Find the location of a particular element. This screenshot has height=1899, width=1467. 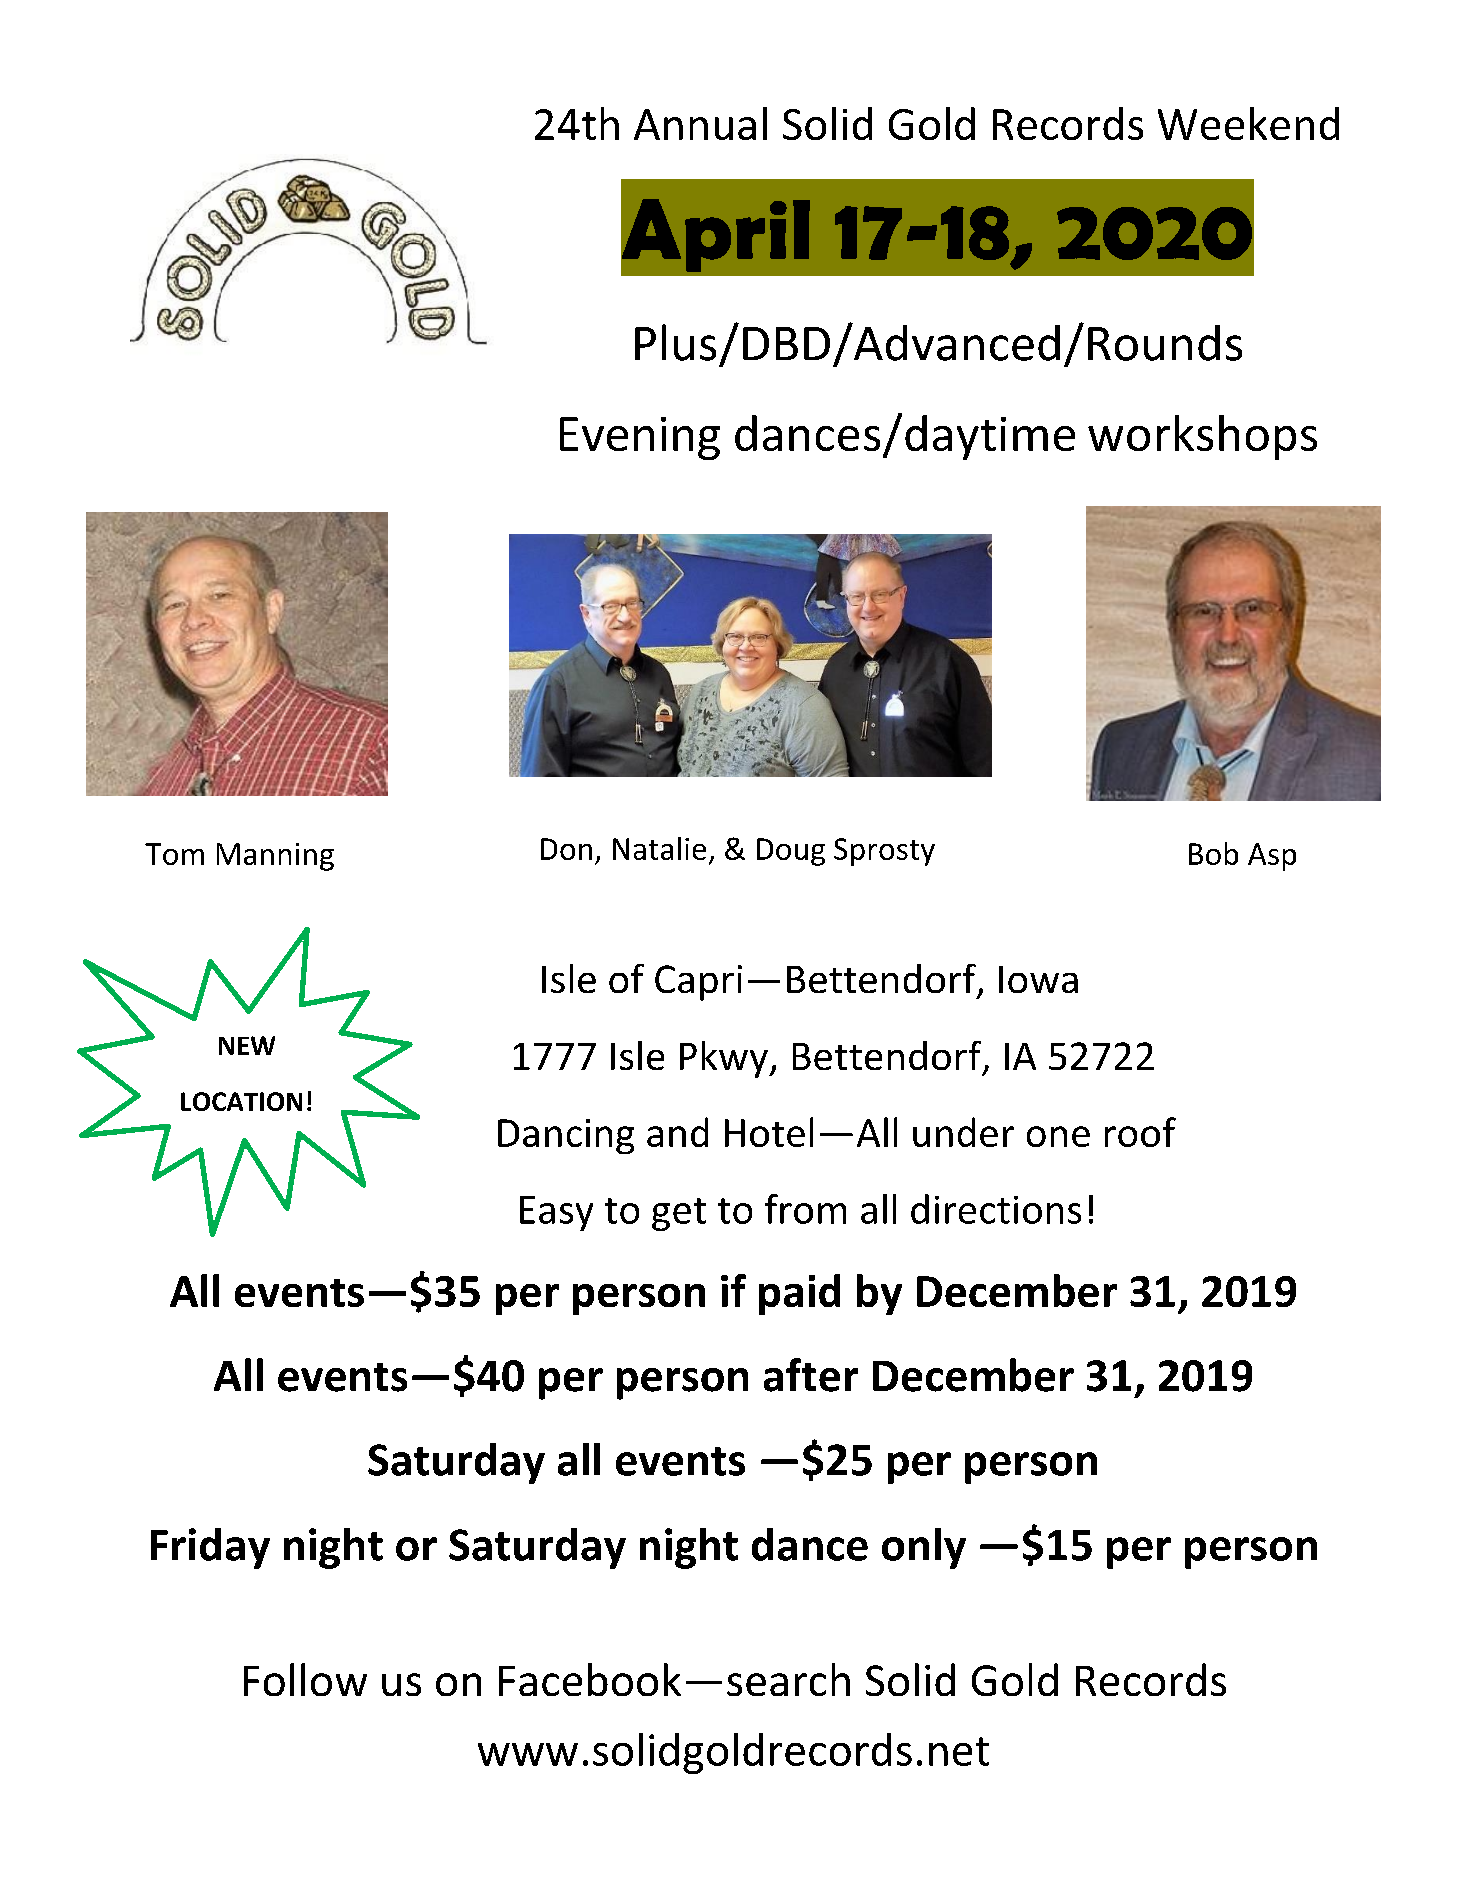

Doug is located at coordinates (791, 852).
